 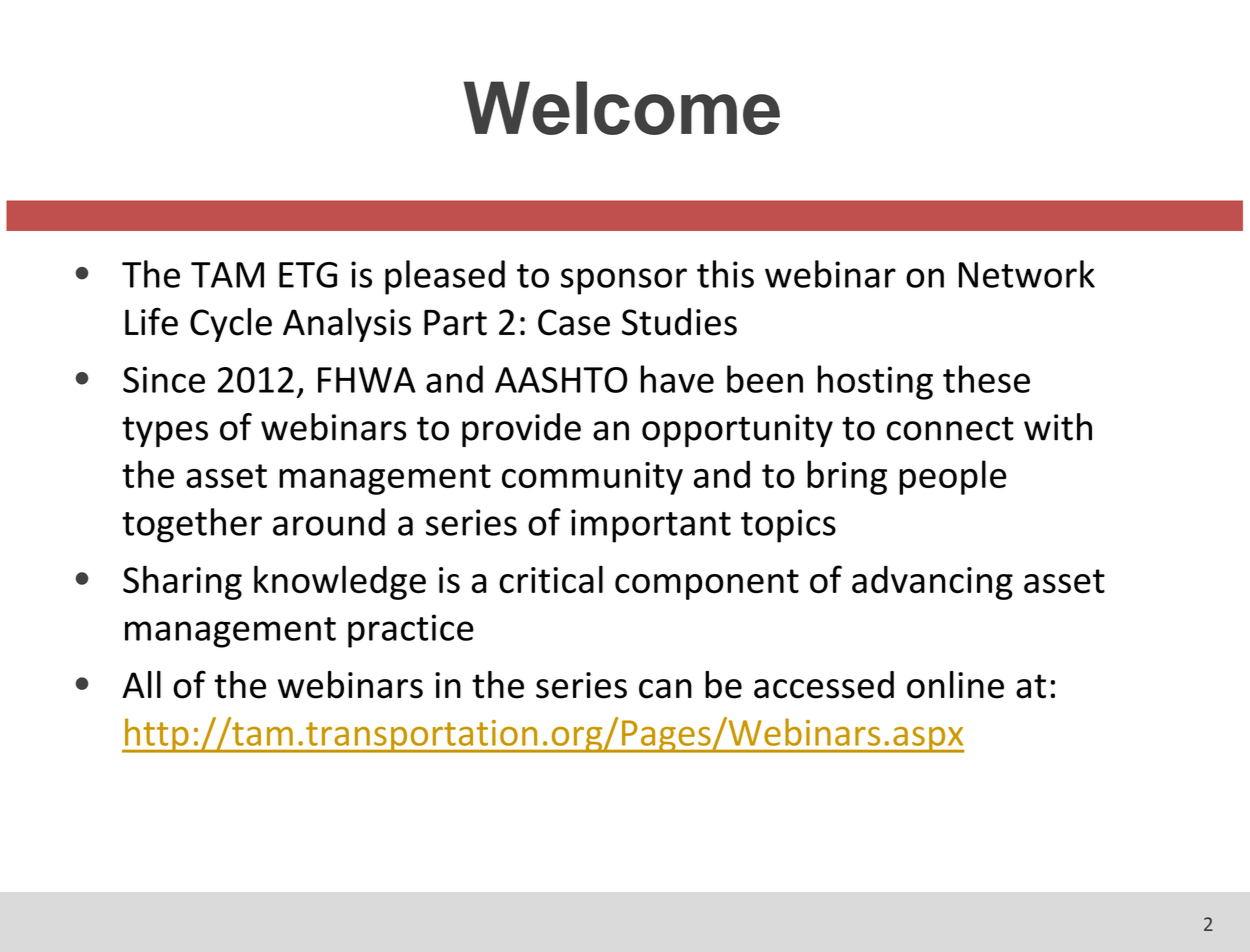 I want to click on Welcome, so click(x=621, y=108).
